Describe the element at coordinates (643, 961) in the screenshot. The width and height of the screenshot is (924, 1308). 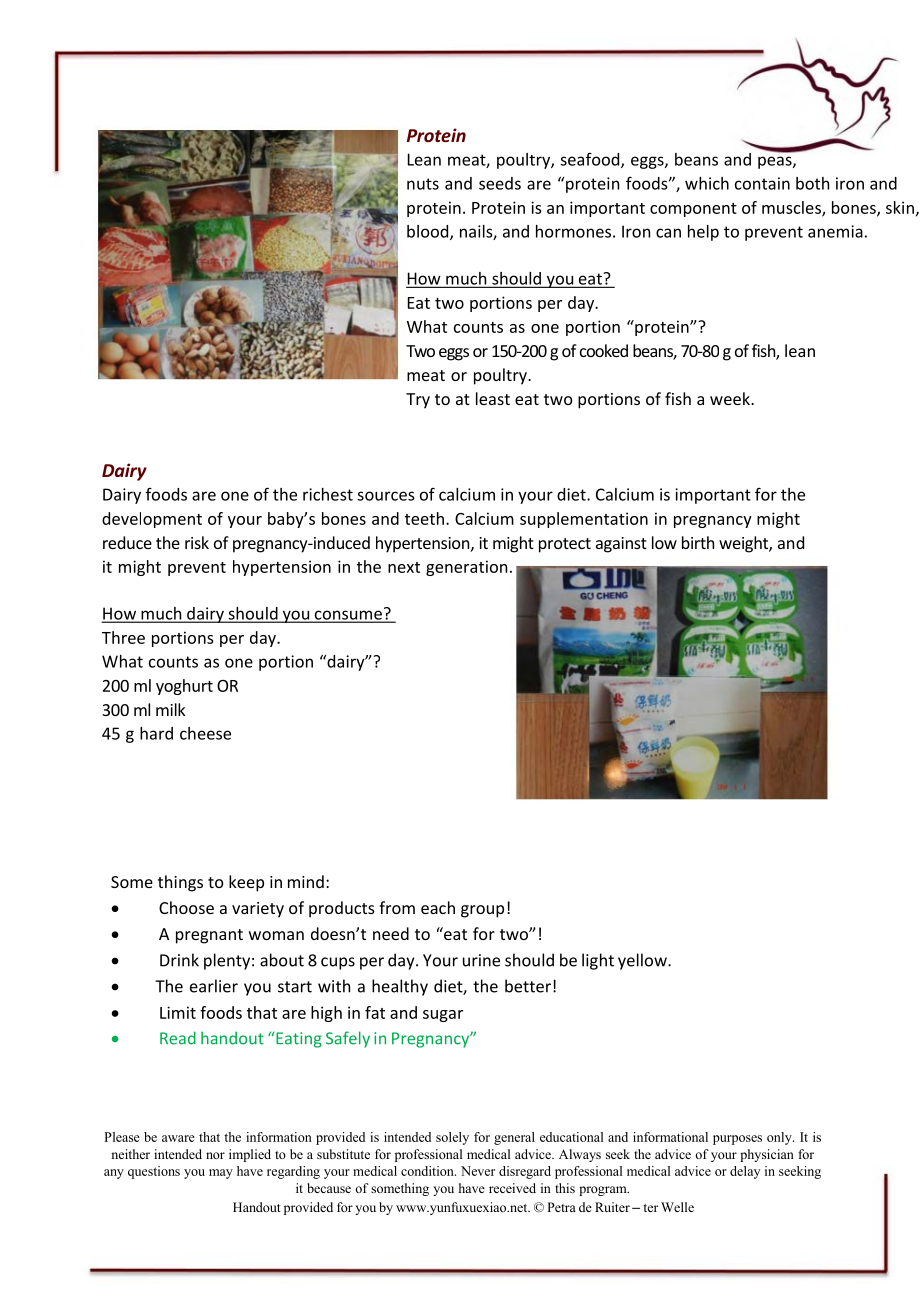
I see `yellow` at that location.
